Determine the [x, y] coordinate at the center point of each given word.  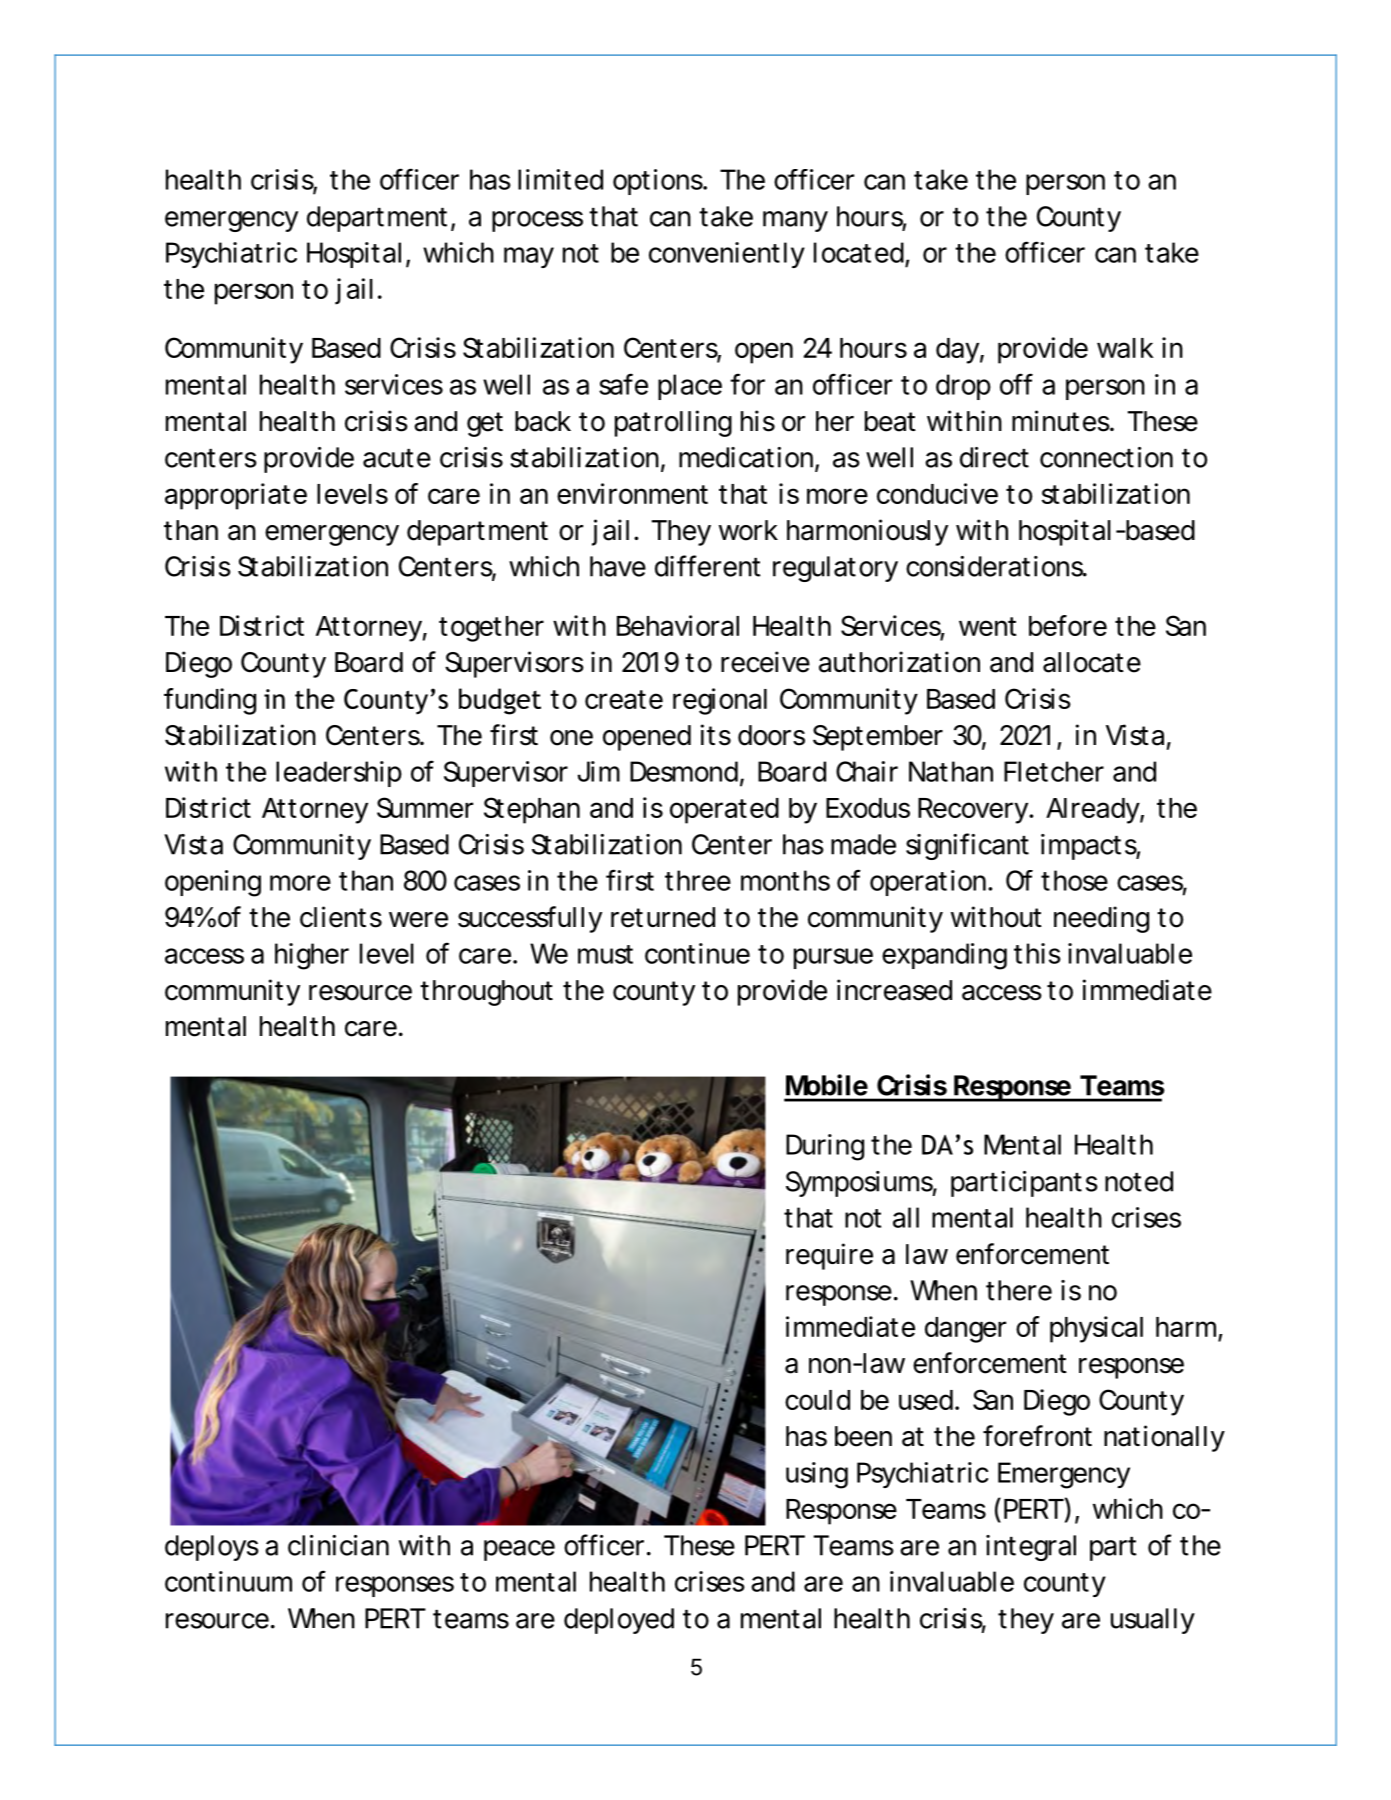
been [863, 1436]
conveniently [727, 255]
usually [1153, 1621]
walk [1125, 348]
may [529, 257]
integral [1031, 1548]
